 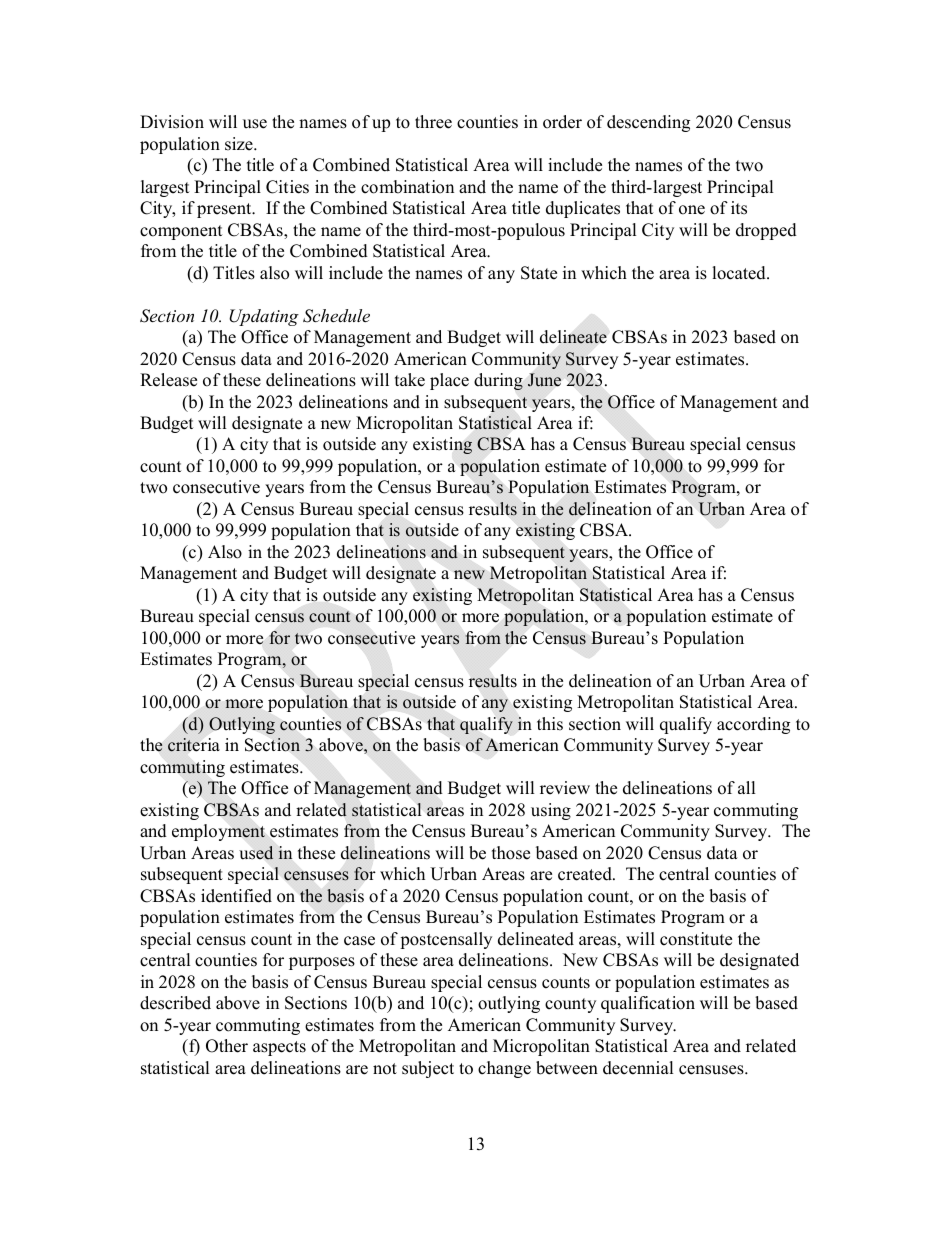 What do you see at coordinates (449, 381) in the document?
I see `place` at bounding box center [449, 381].
